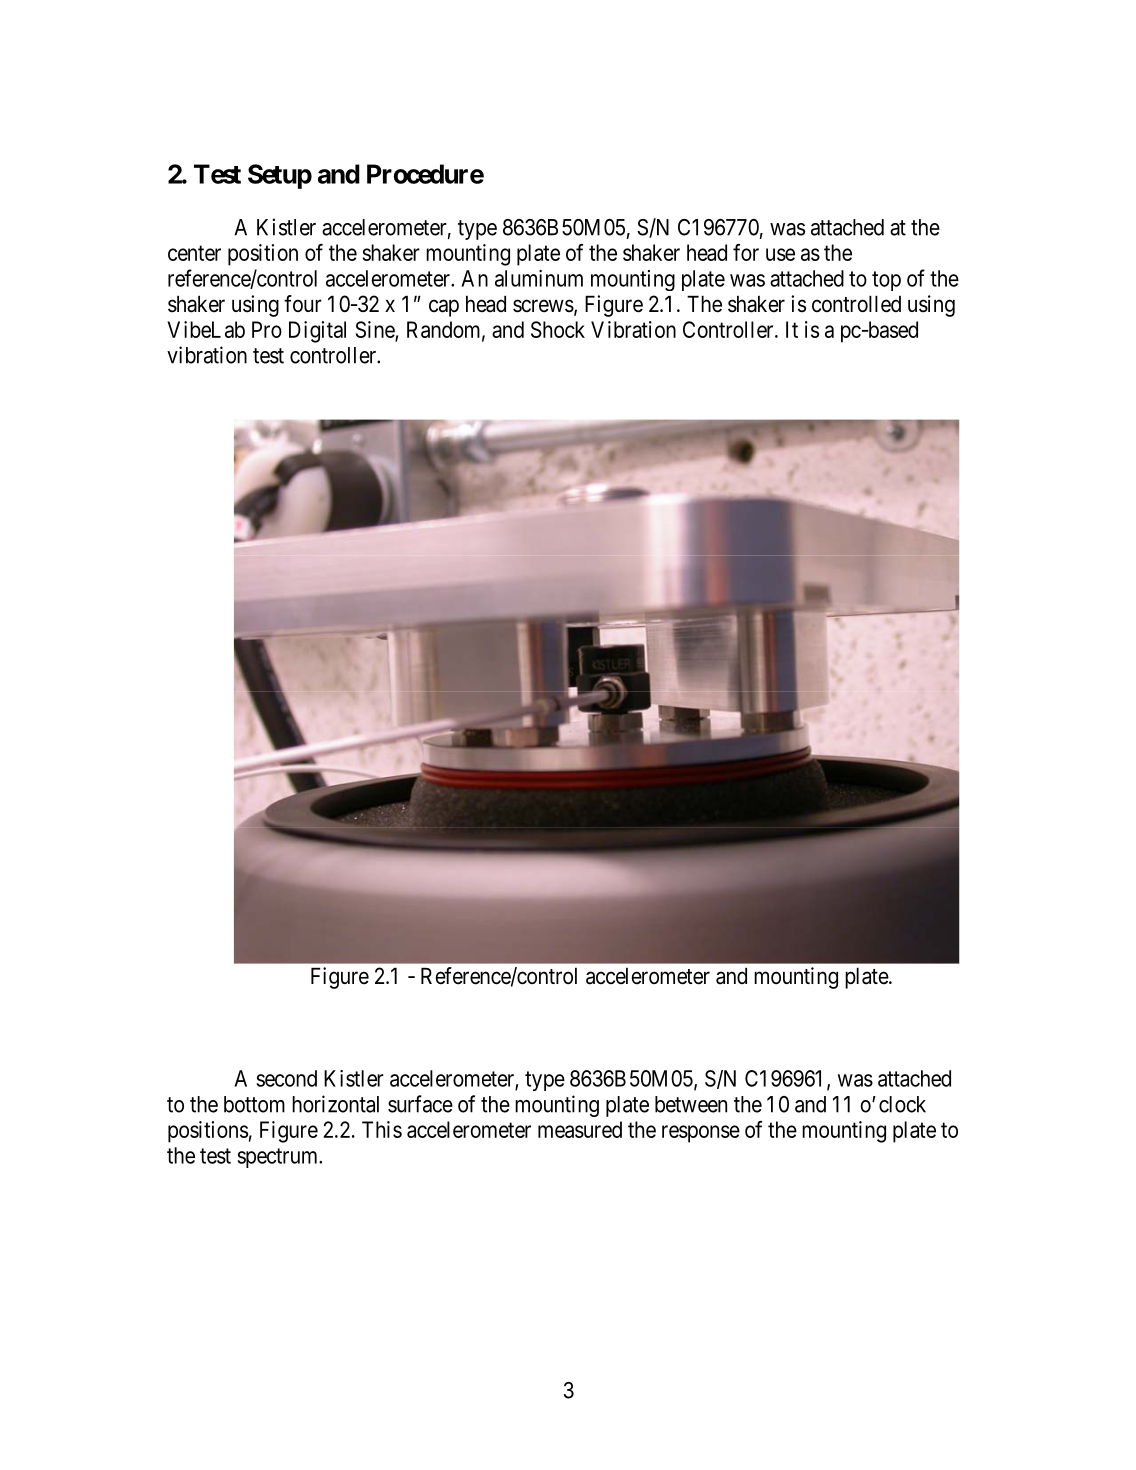  Describe the element at coordinates (558, 329) in the screenshot. I see `Shock` at that location.
